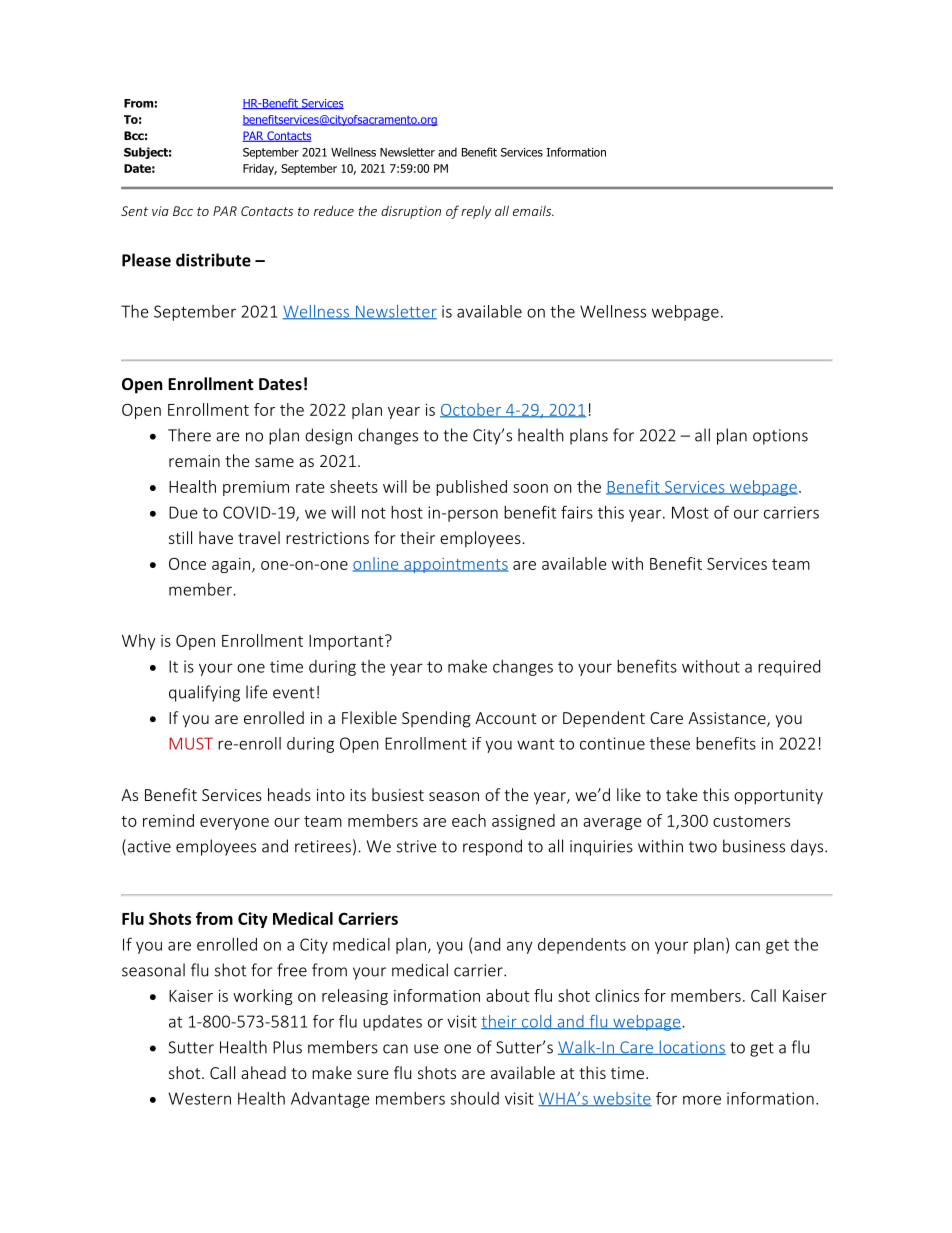 This page has width=952, height=1233. I want to click on two, so click(703, 847).
